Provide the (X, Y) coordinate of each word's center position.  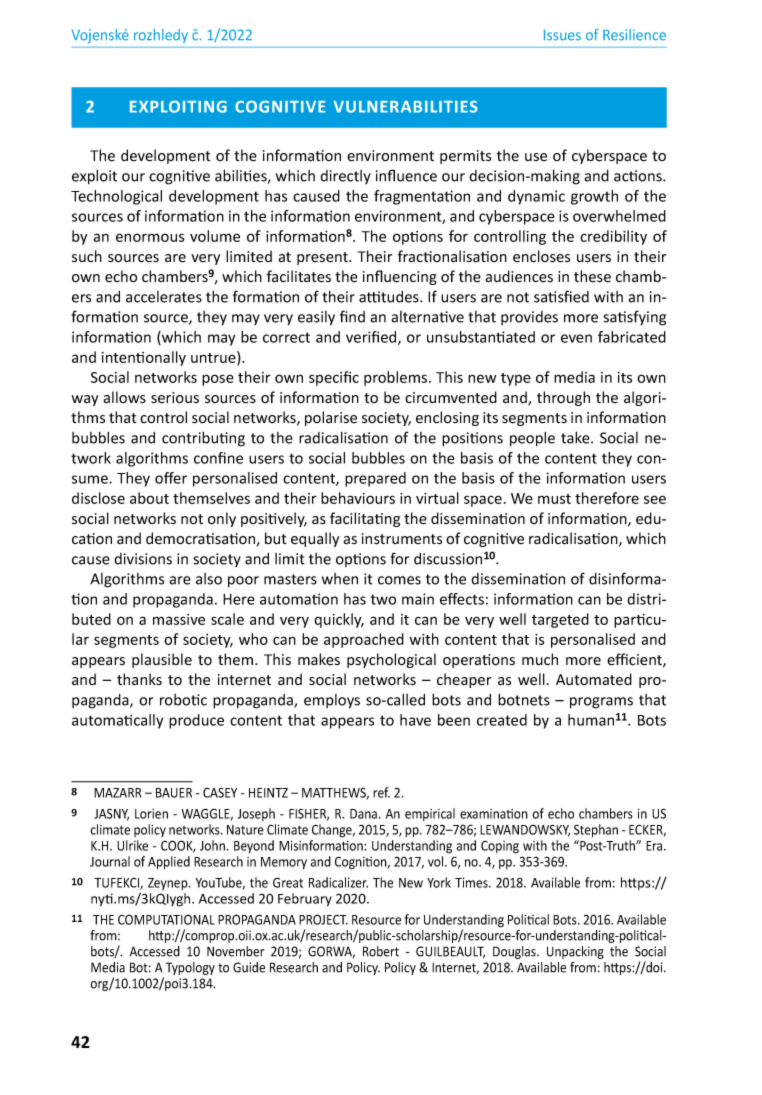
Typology (190, 968)
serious (175, 398)
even (576, 338)
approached (364, 640)
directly (345, 177)
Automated (594, 679)
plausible (162, 660)
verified (372, 338)
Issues (562, 35)
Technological (116, 197)
